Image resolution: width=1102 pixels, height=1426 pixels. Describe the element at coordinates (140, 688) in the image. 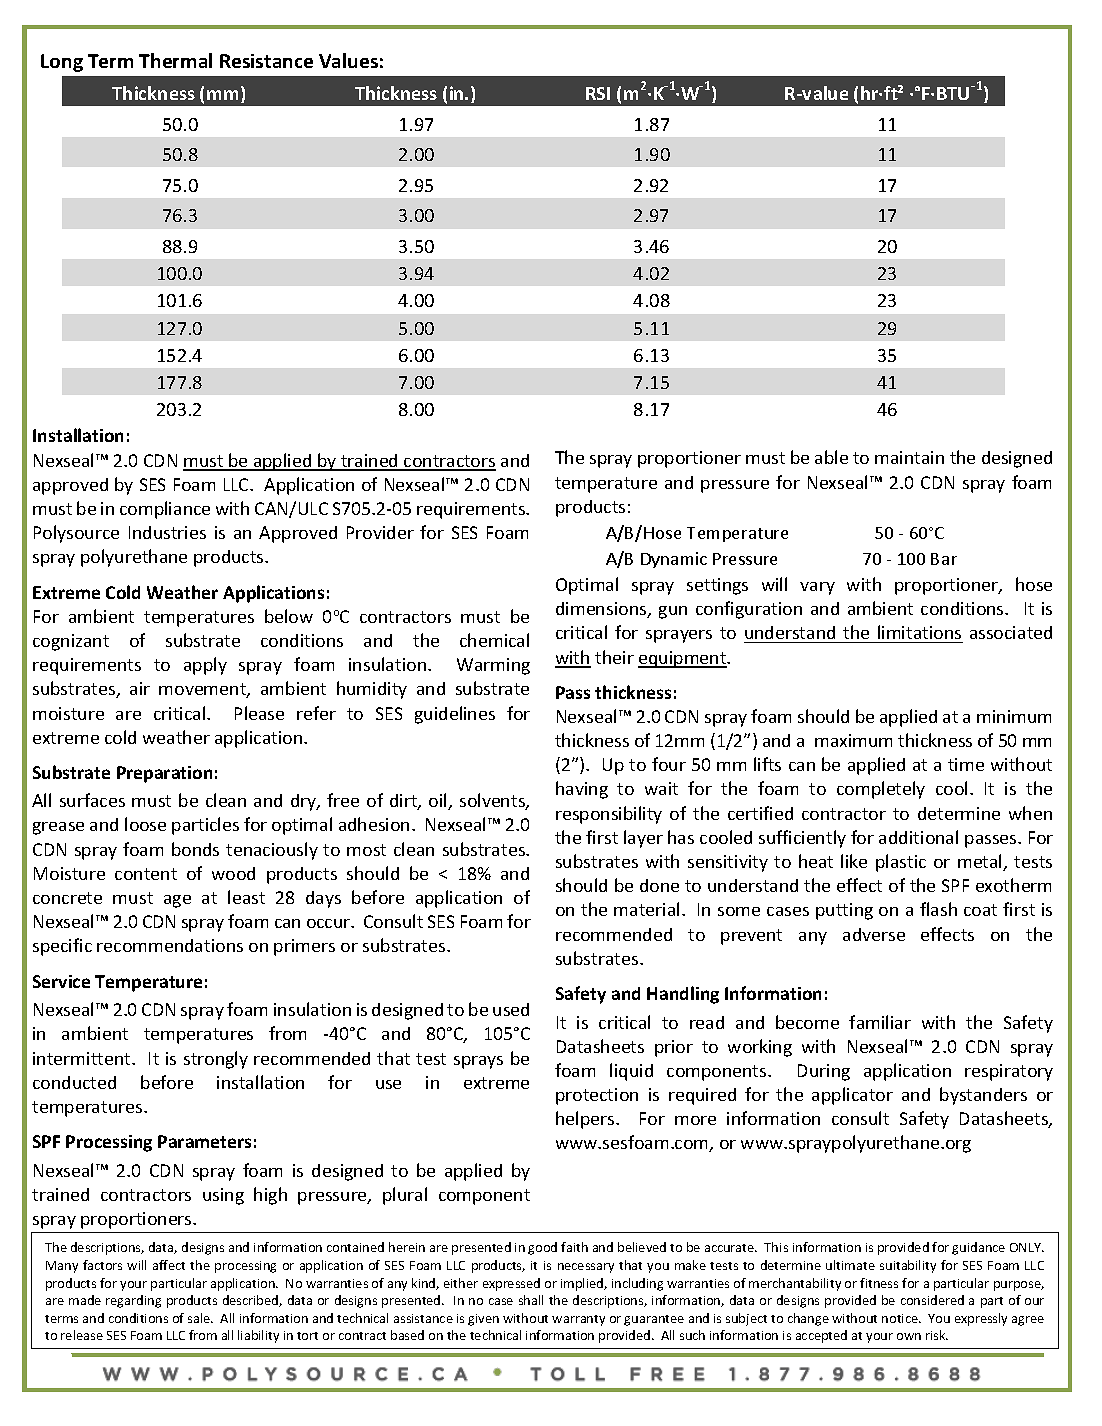

I see `air` at that location.
